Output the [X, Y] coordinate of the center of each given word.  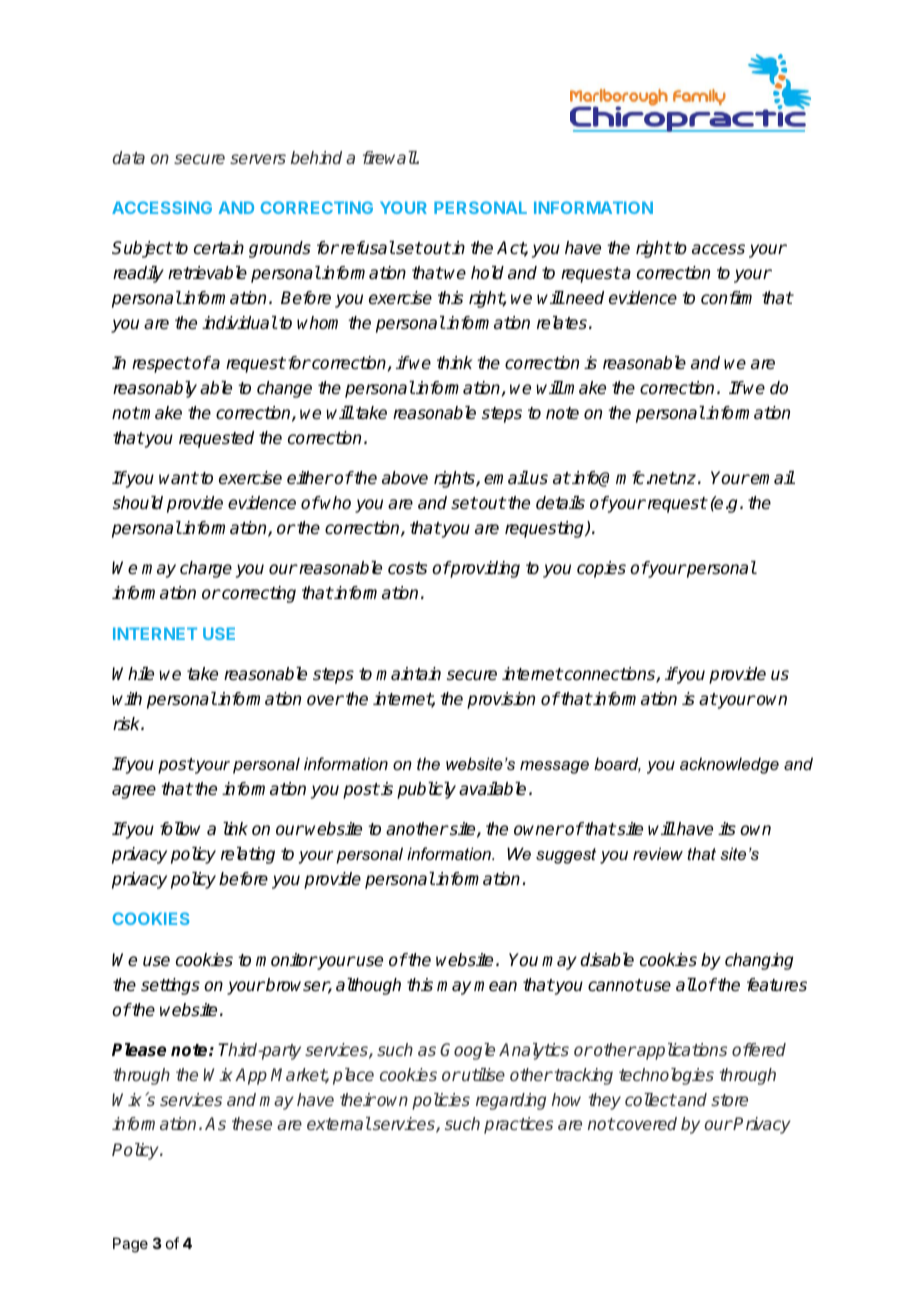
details [560, 503]
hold [487, 272]
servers [258, 159]
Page [130, 1245]
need [584, 298]
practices [518, 1125]
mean [495, 986]
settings [170, 986]
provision [501, 700]
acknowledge [729, 765]
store [729, 1100]
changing [759, 961]
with [127, 698]
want [178, 478]
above [405, 478]
